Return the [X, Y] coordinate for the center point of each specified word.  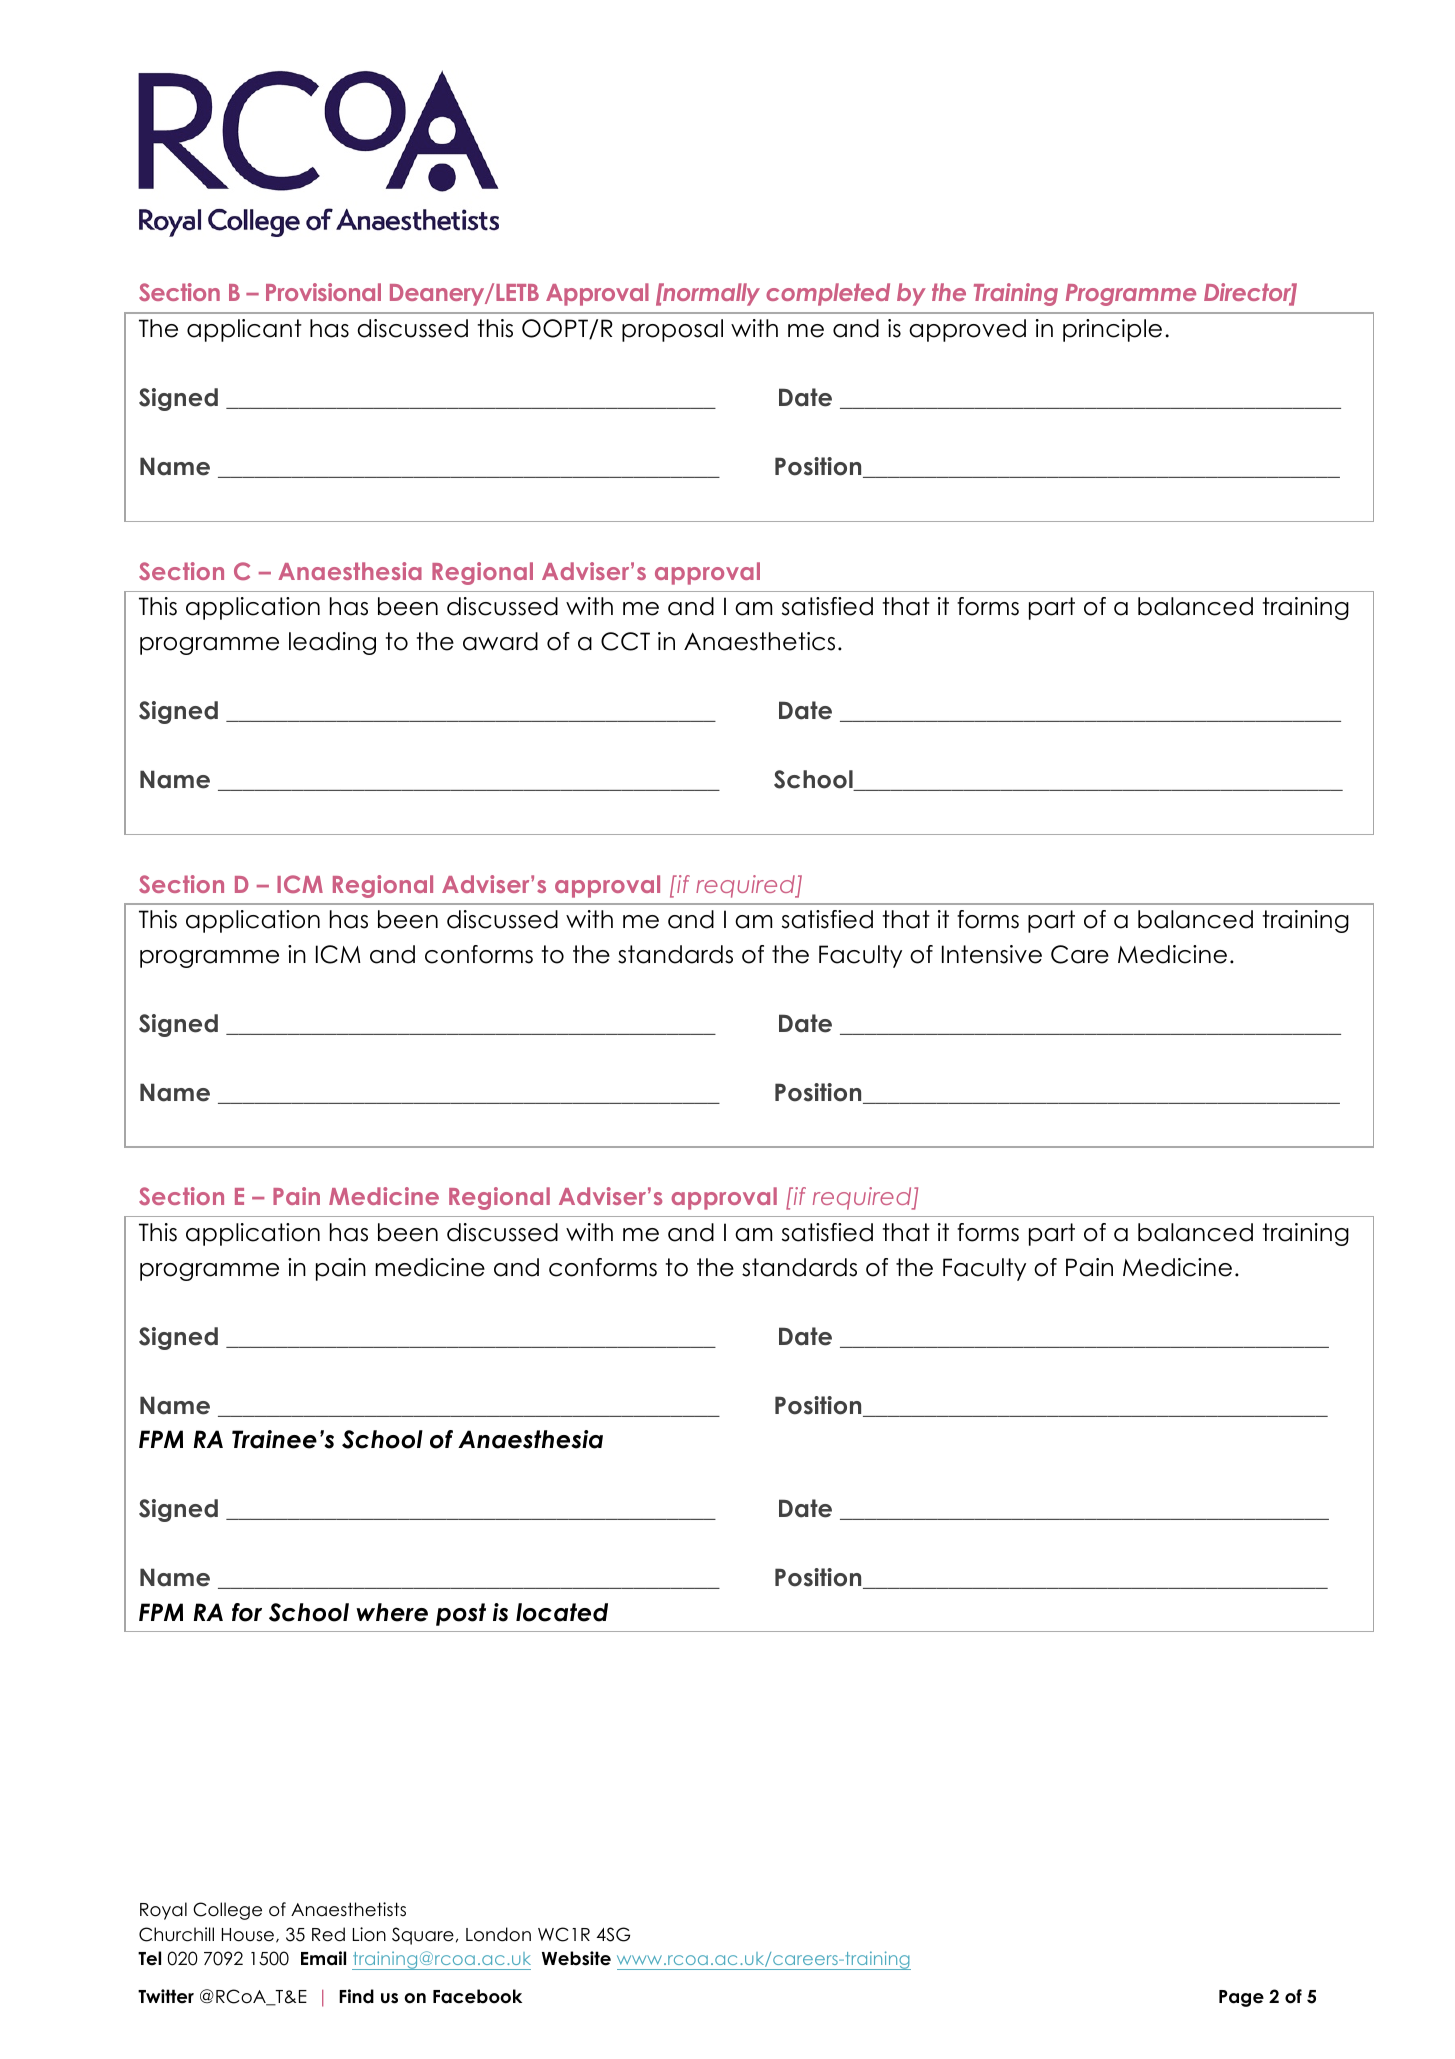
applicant [244, 330]
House [249, 1935]
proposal [672, 330]
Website [576, 1958]
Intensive [992, 954]
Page [1241, 1998]
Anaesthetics [759, 641]
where [392, 1612]
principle [1112, 330]
